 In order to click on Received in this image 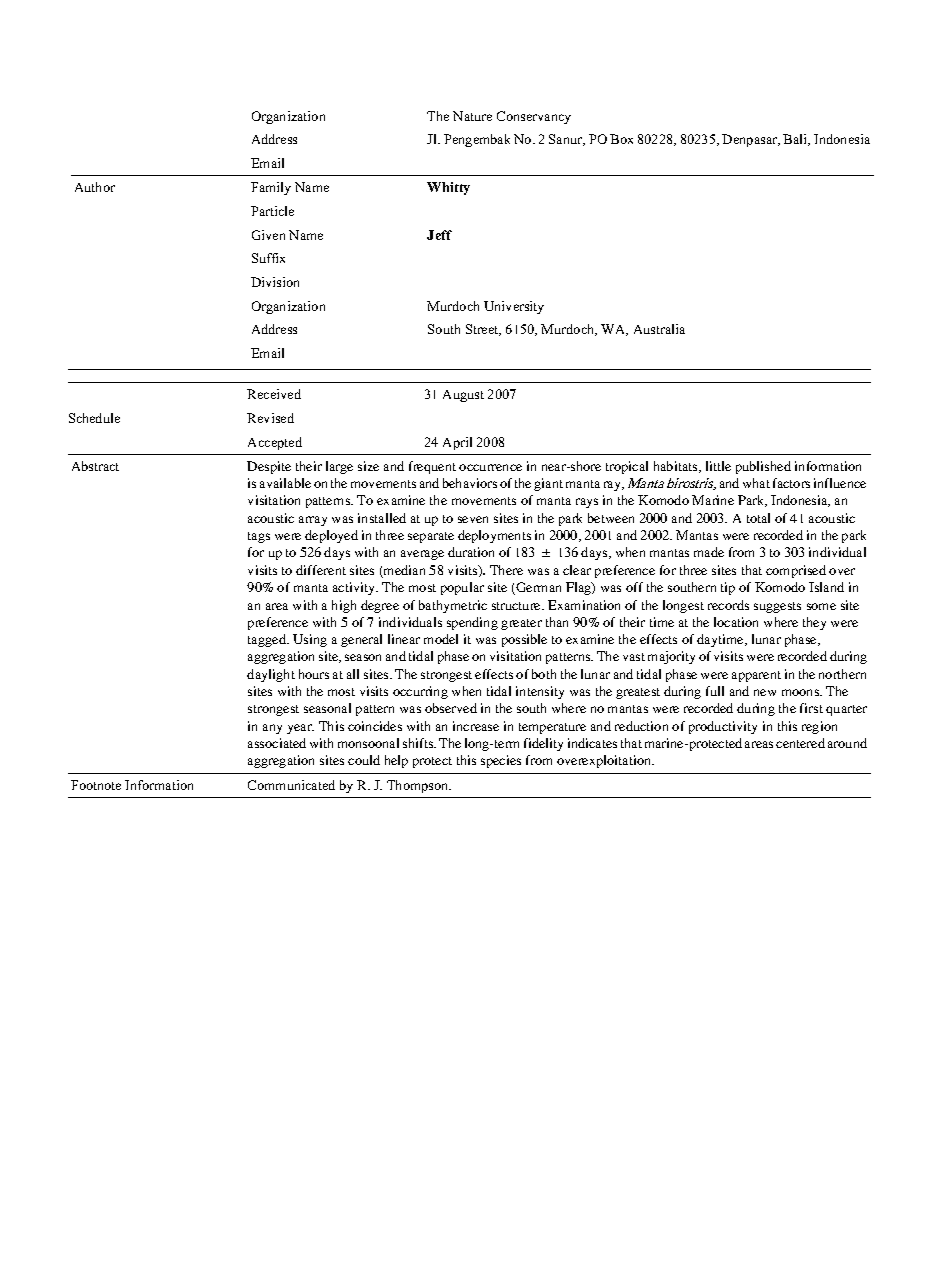, I will do `click(274, 394)`.
